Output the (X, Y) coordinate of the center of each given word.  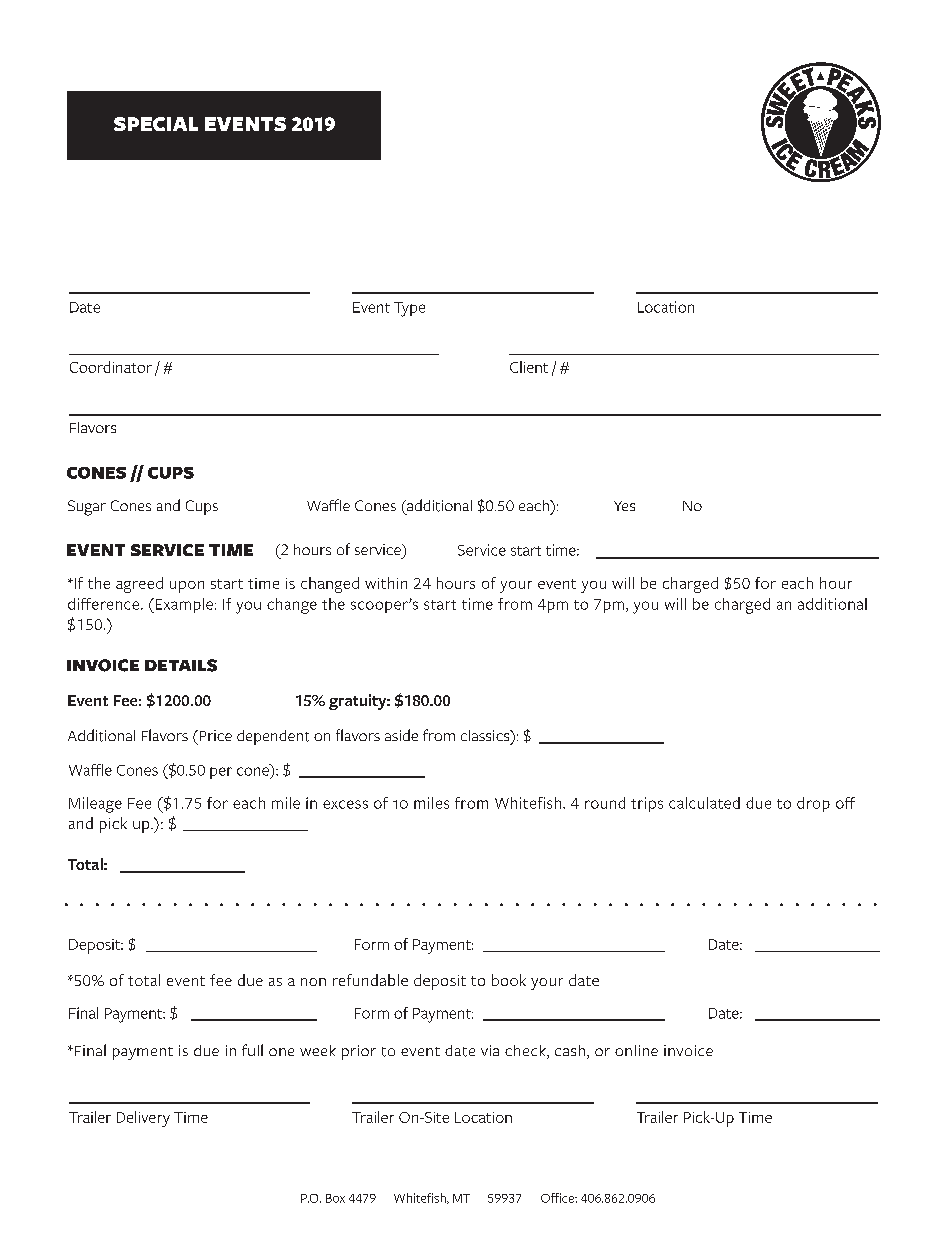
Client (529, 367)
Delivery (143, 1119)
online (636, 1050)
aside (401, 735)
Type (409, 309)
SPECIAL (156, 124)
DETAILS (181, 665)
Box (335, 1198)
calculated (704, 803)
